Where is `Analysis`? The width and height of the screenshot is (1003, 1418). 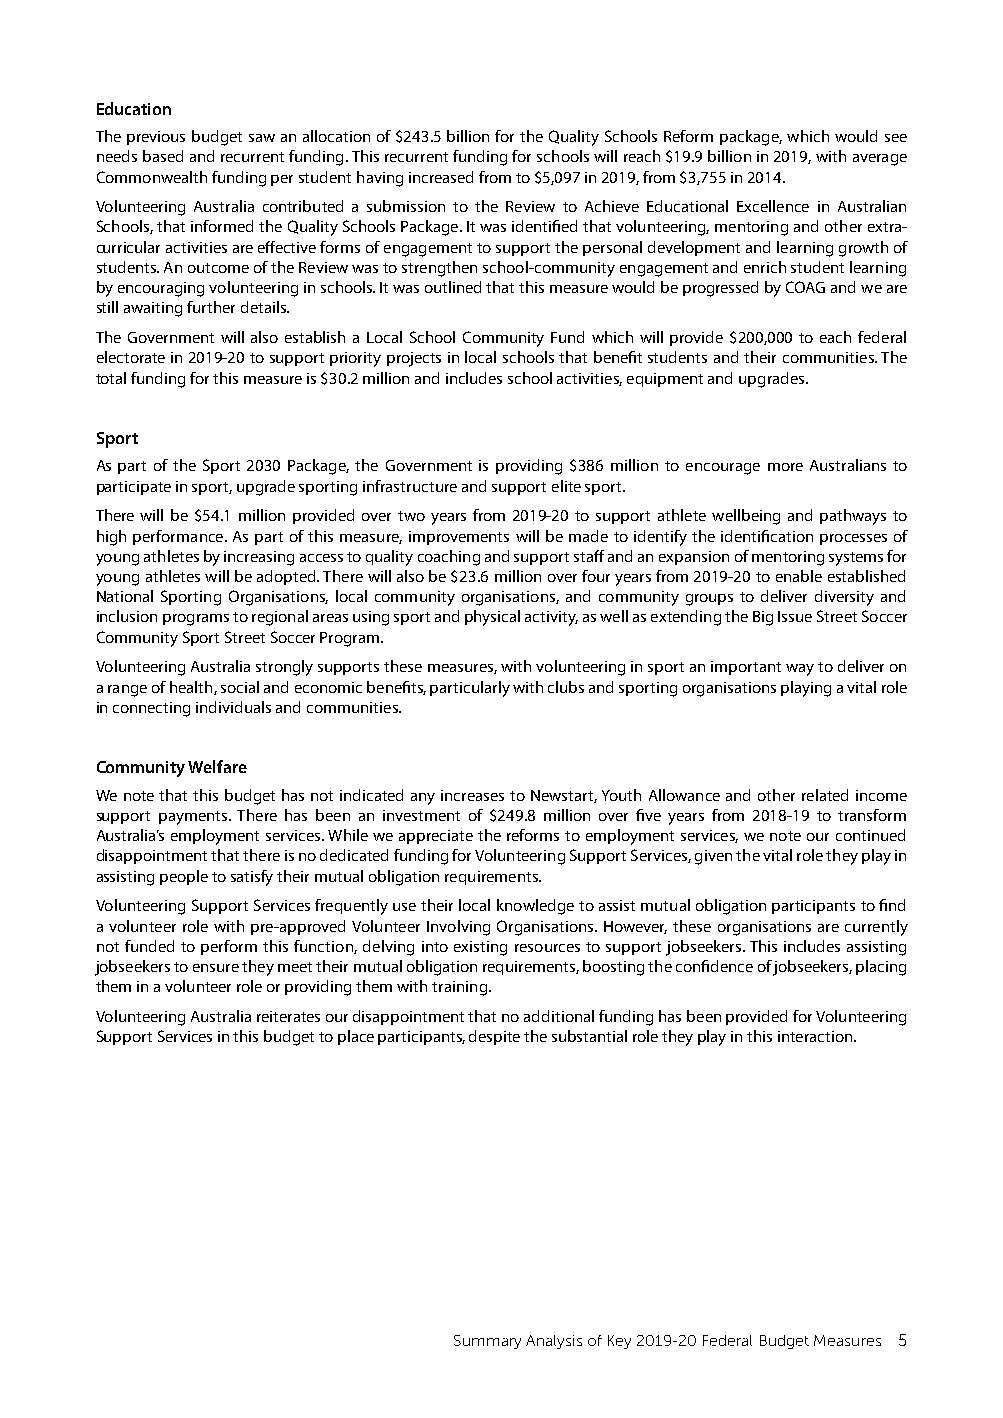 Analysis is located at coordinates (554, 1342).
